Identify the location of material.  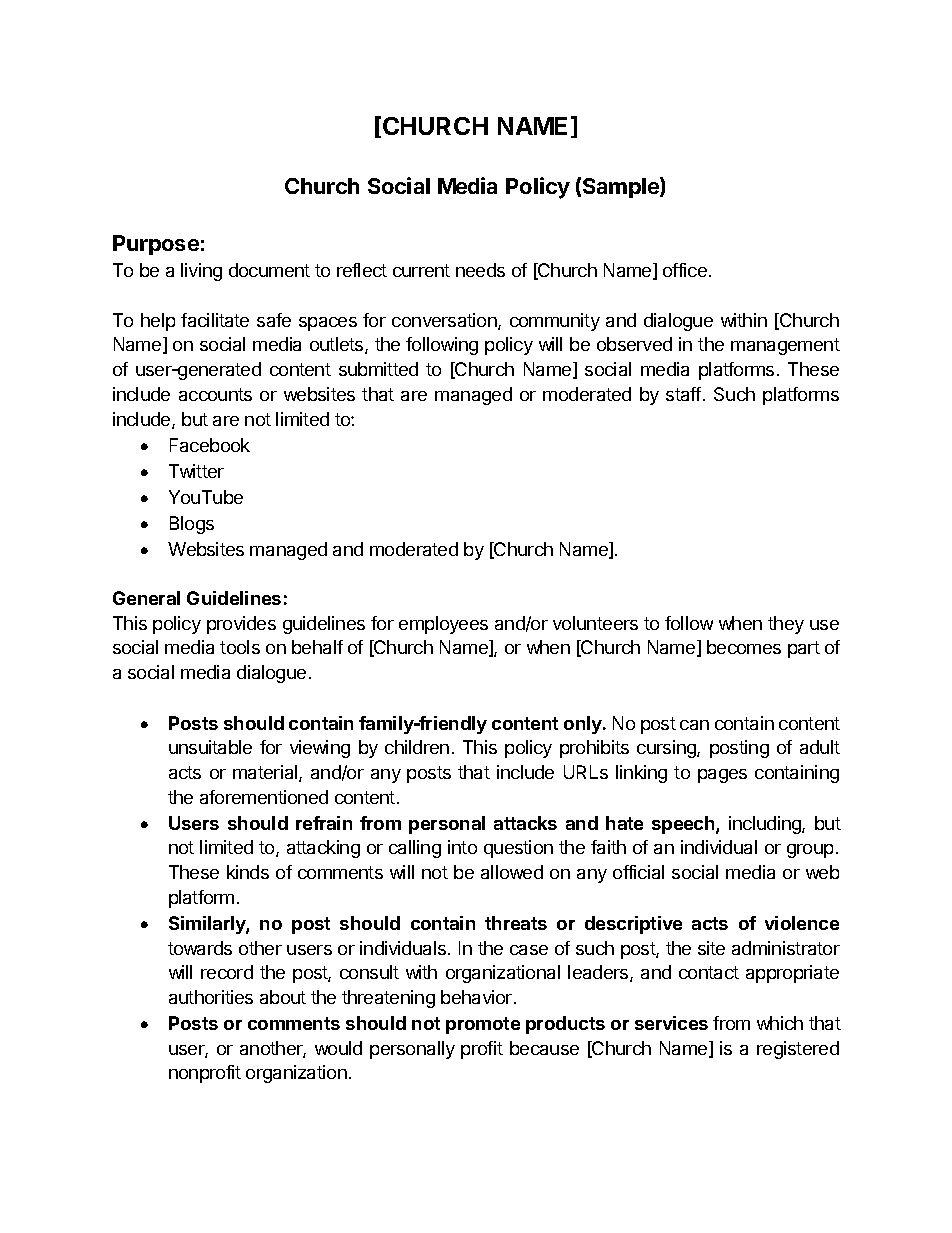
(266, 773).
